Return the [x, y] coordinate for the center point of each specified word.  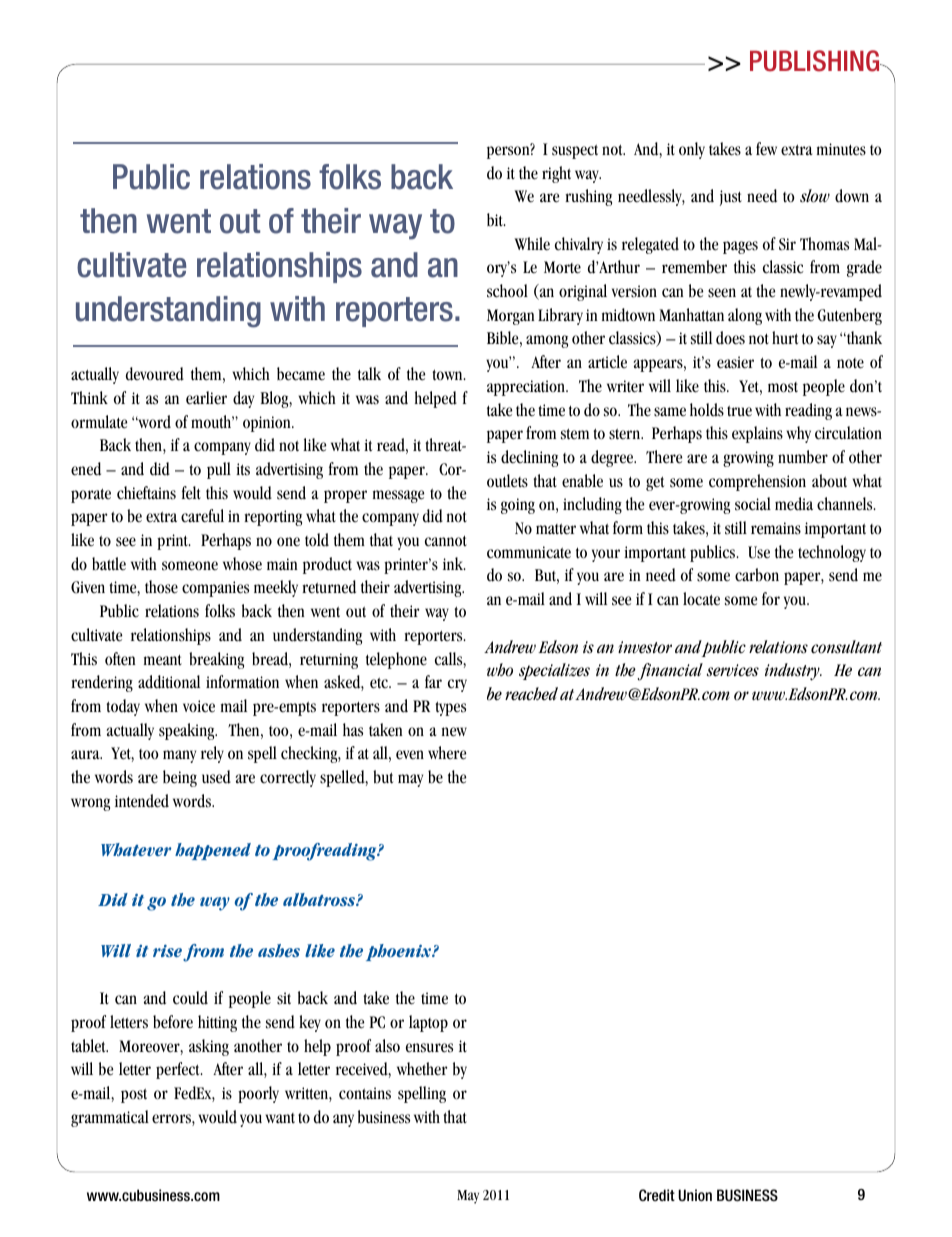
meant [163, 660]
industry [793, 672]
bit [496, 220]
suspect [575, 151]
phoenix [400, 952]
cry [457, 685]
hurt [785, 338]
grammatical [110, 1118]
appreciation [527, 388]
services [733, 670]
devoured [155, 374]
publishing [816, 61]
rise [167, 950]
